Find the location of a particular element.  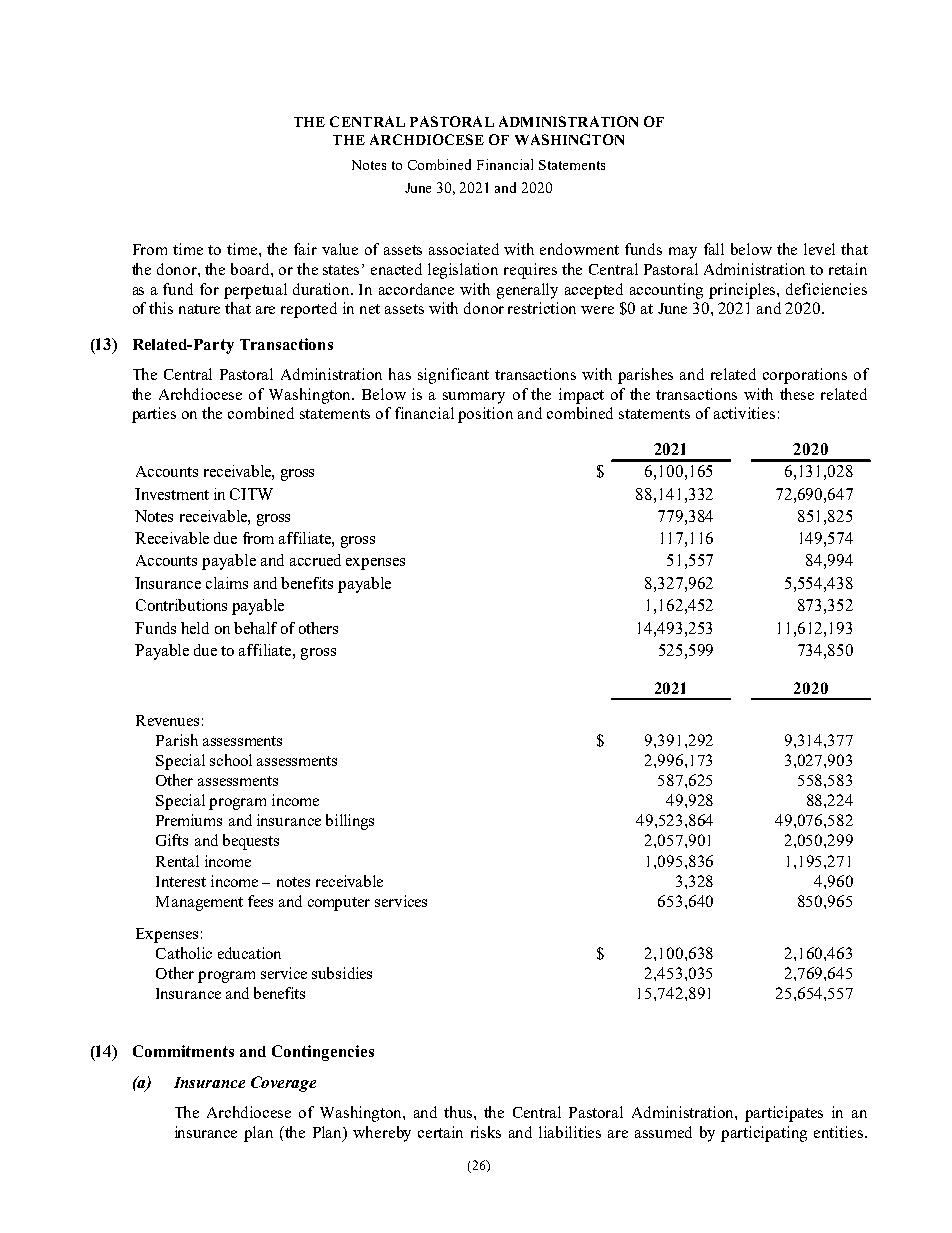

risks is located at coordinates (486, 1132).
